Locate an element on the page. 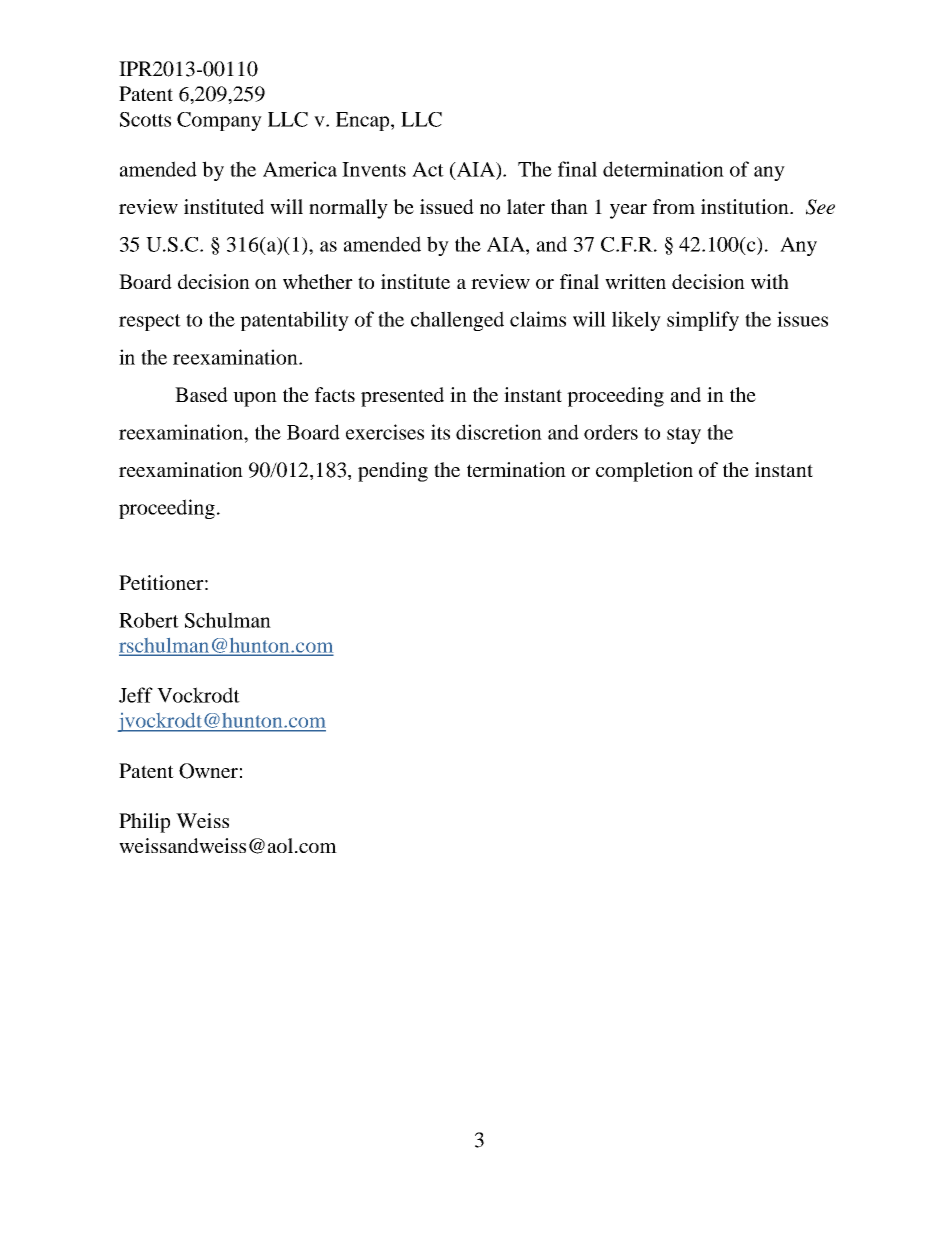 The height and width of the document is (1233, 952). Company is located at coordinates (219, 121).
